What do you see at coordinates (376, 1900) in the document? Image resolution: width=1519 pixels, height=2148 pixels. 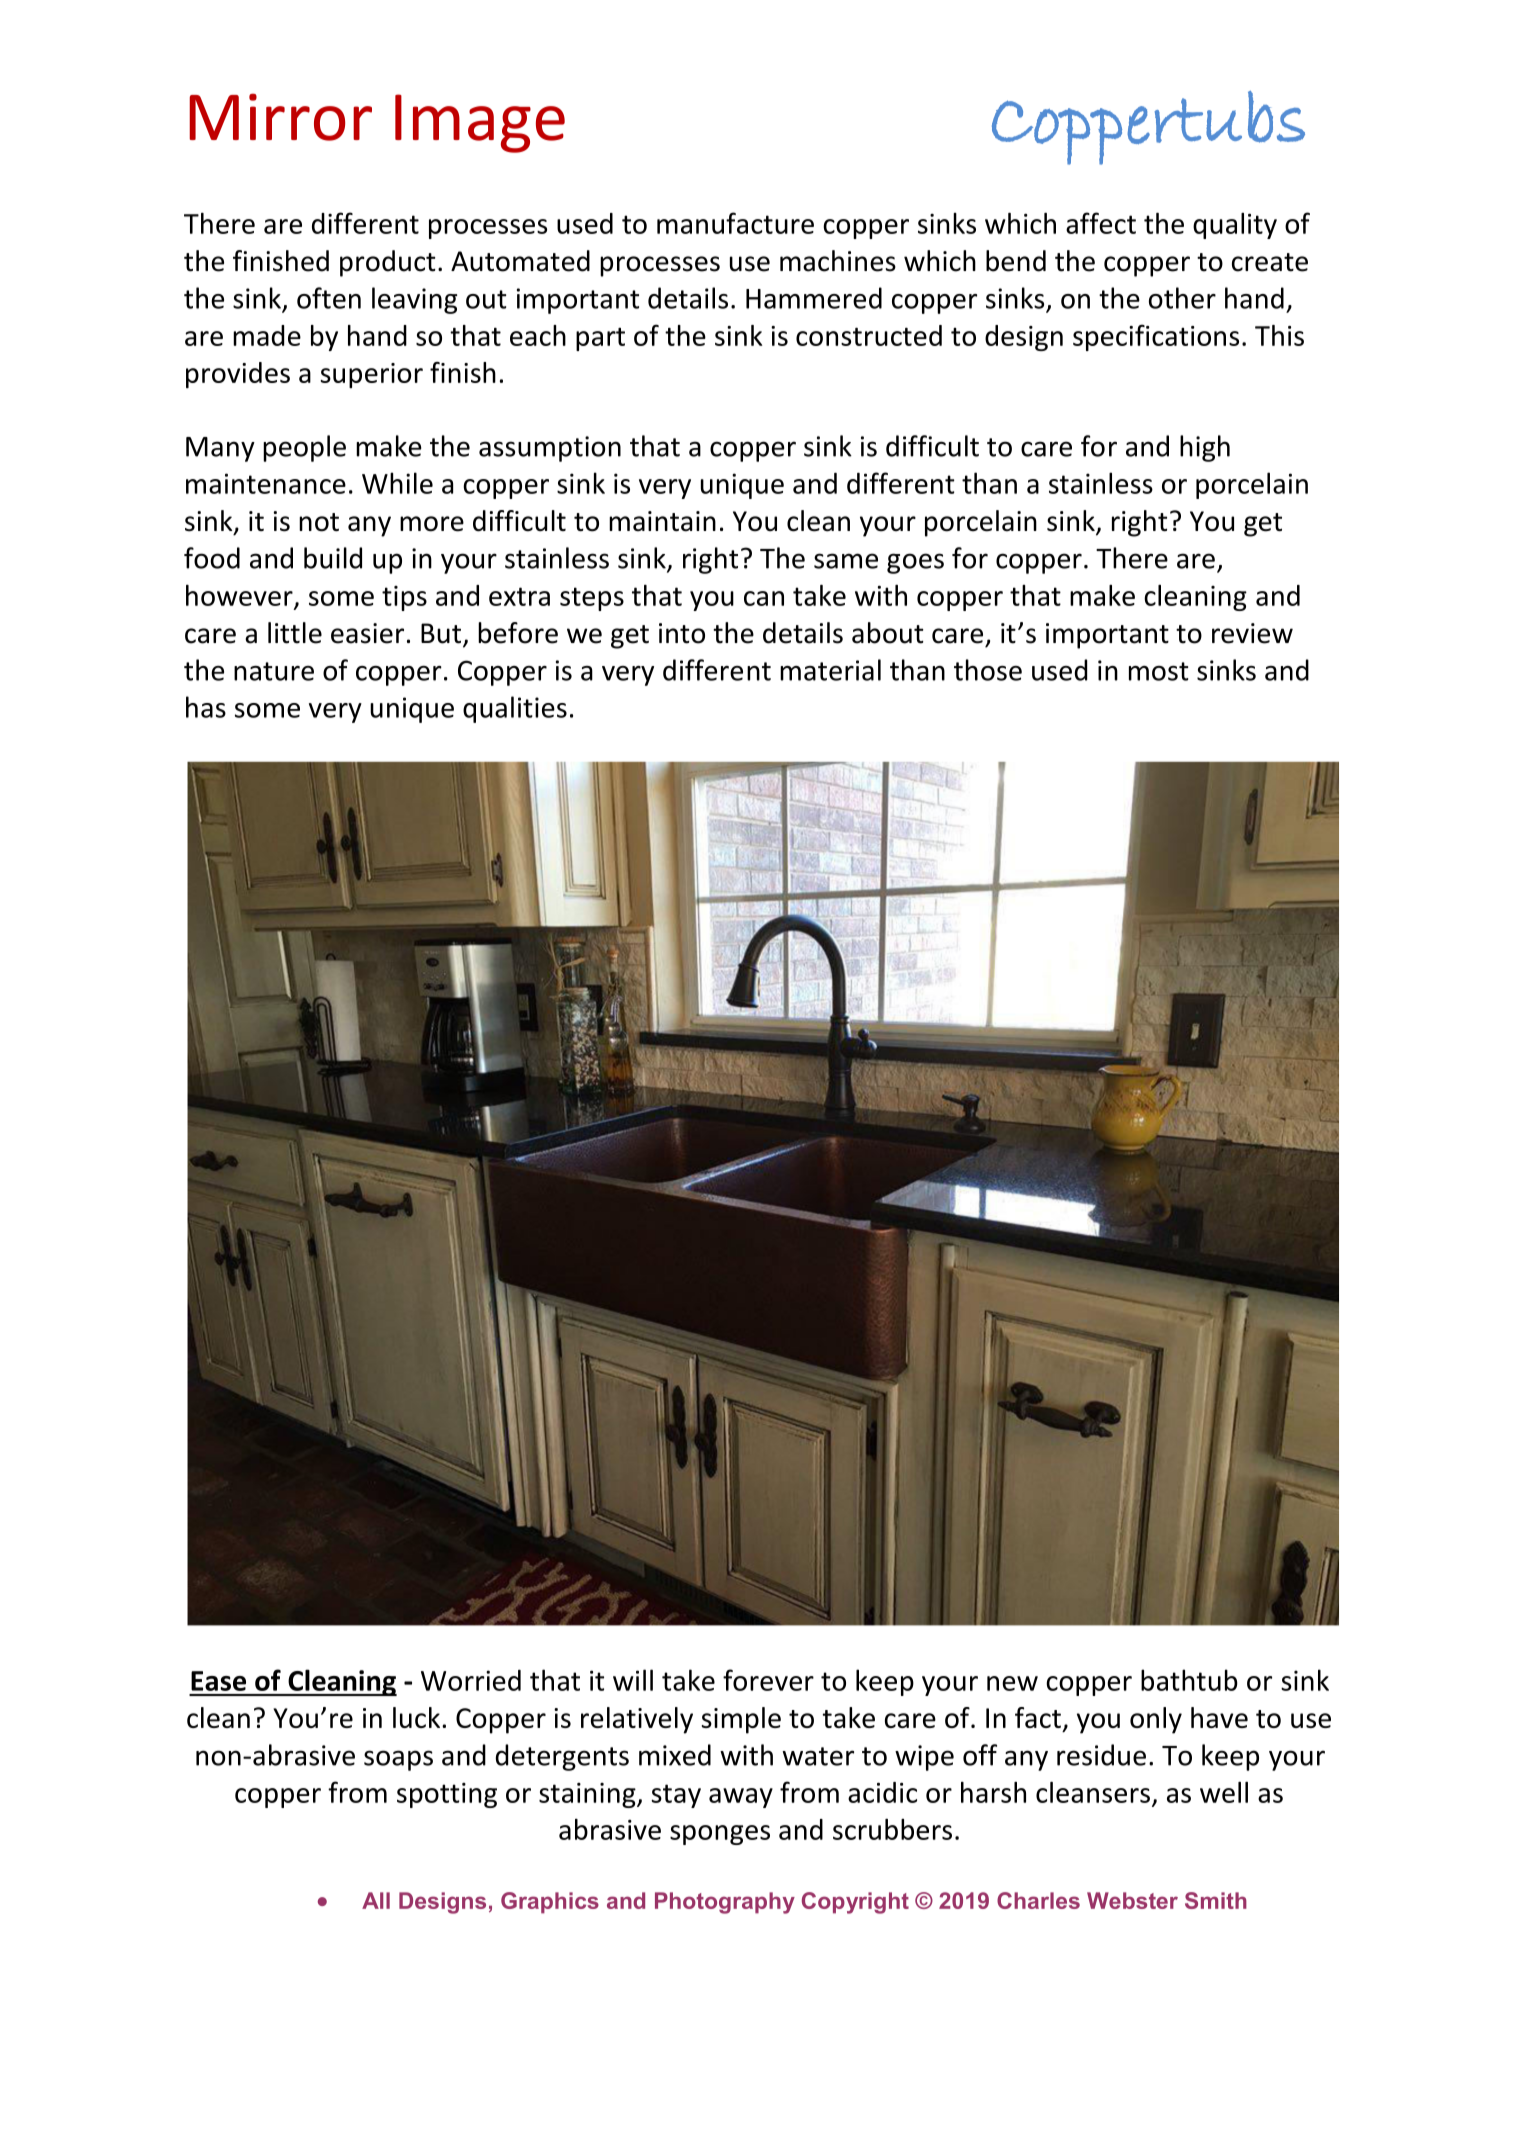 I see `All` at bounding box center [376, 1900].
